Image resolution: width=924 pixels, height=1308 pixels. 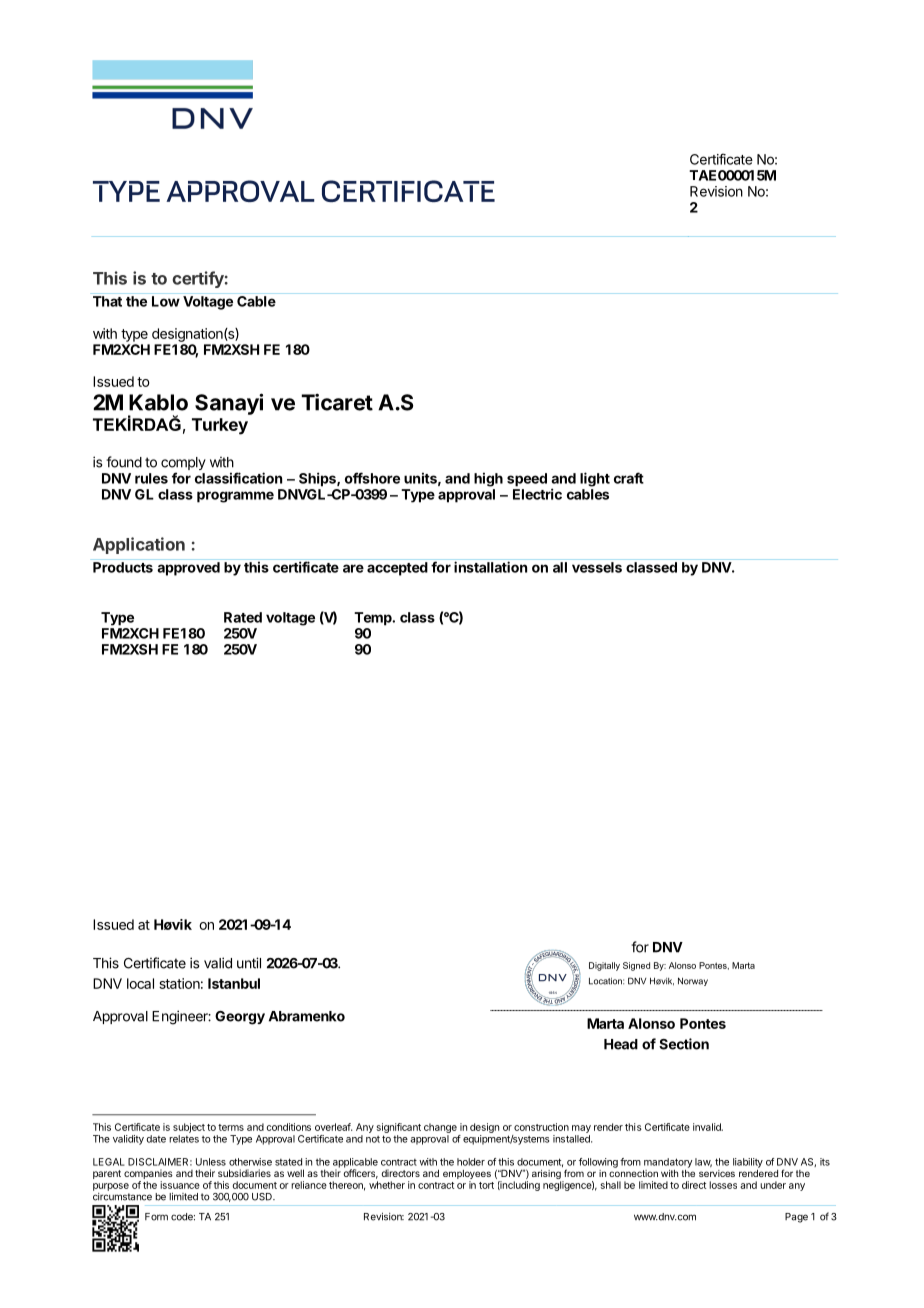 I want to click on losses, so click(x=723, y=1185).
